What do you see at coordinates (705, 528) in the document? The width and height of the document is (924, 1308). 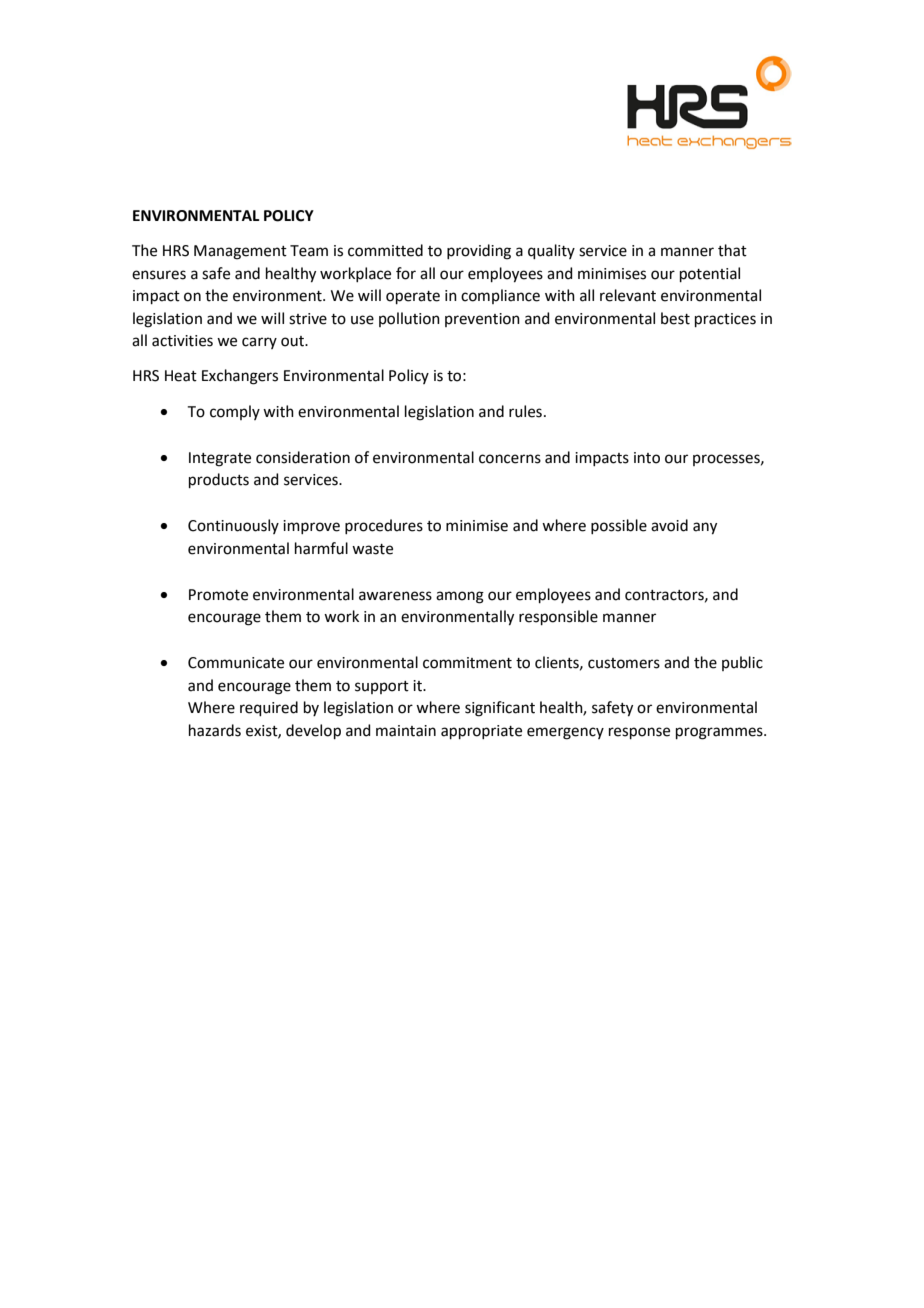 I see `any` at bounding box center [705, 528].
